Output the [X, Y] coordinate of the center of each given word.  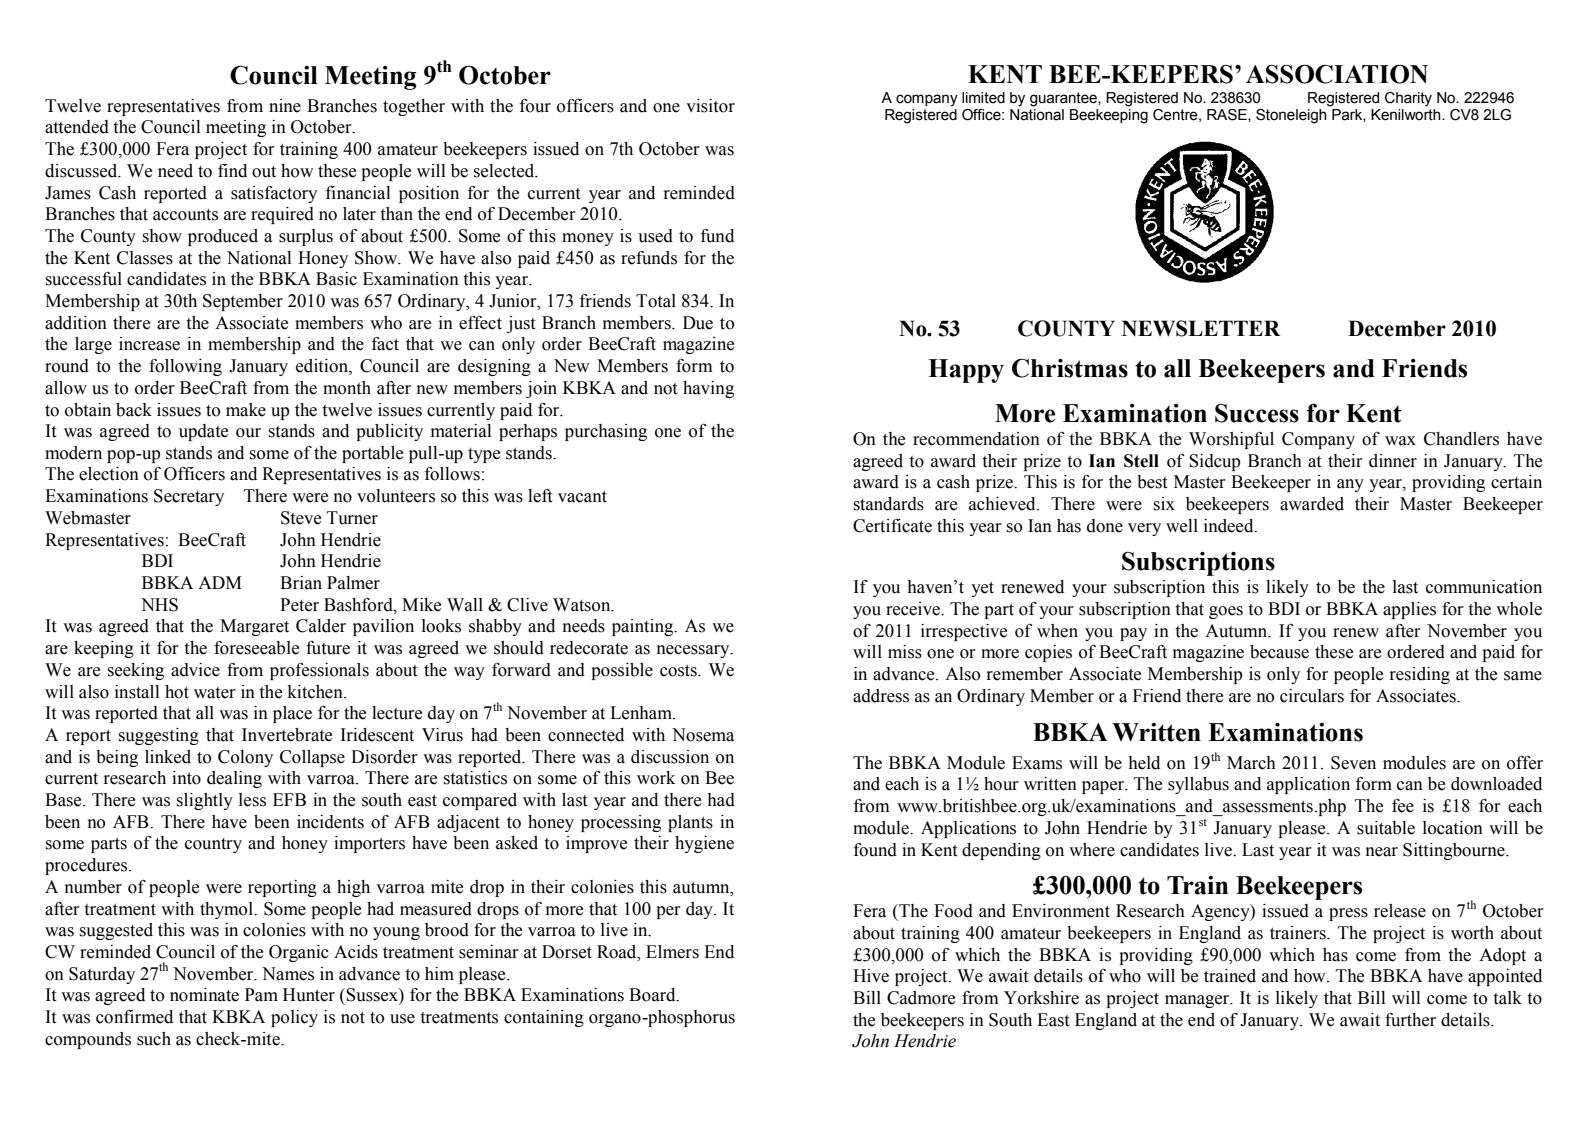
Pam [261, 995]
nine [285, 106]
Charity [1408, 99]
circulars [1312, 696]
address [881, 696]
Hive [871, 976]
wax [1400, 441]
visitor [710, 106]
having [708, 389]
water [215, 693]
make [246, 410]
